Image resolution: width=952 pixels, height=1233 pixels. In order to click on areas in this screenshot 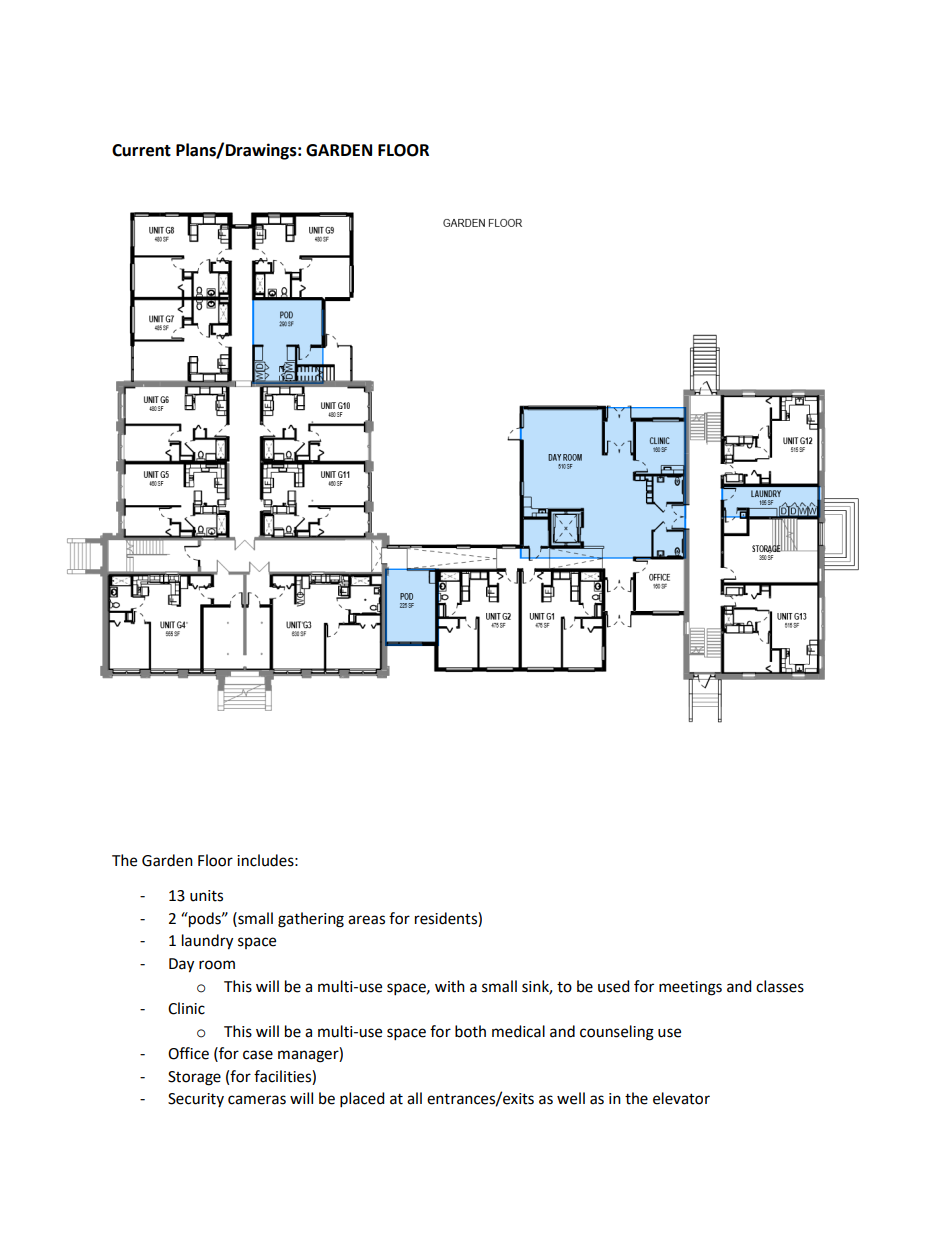, I will do `click(366, 920)`.
